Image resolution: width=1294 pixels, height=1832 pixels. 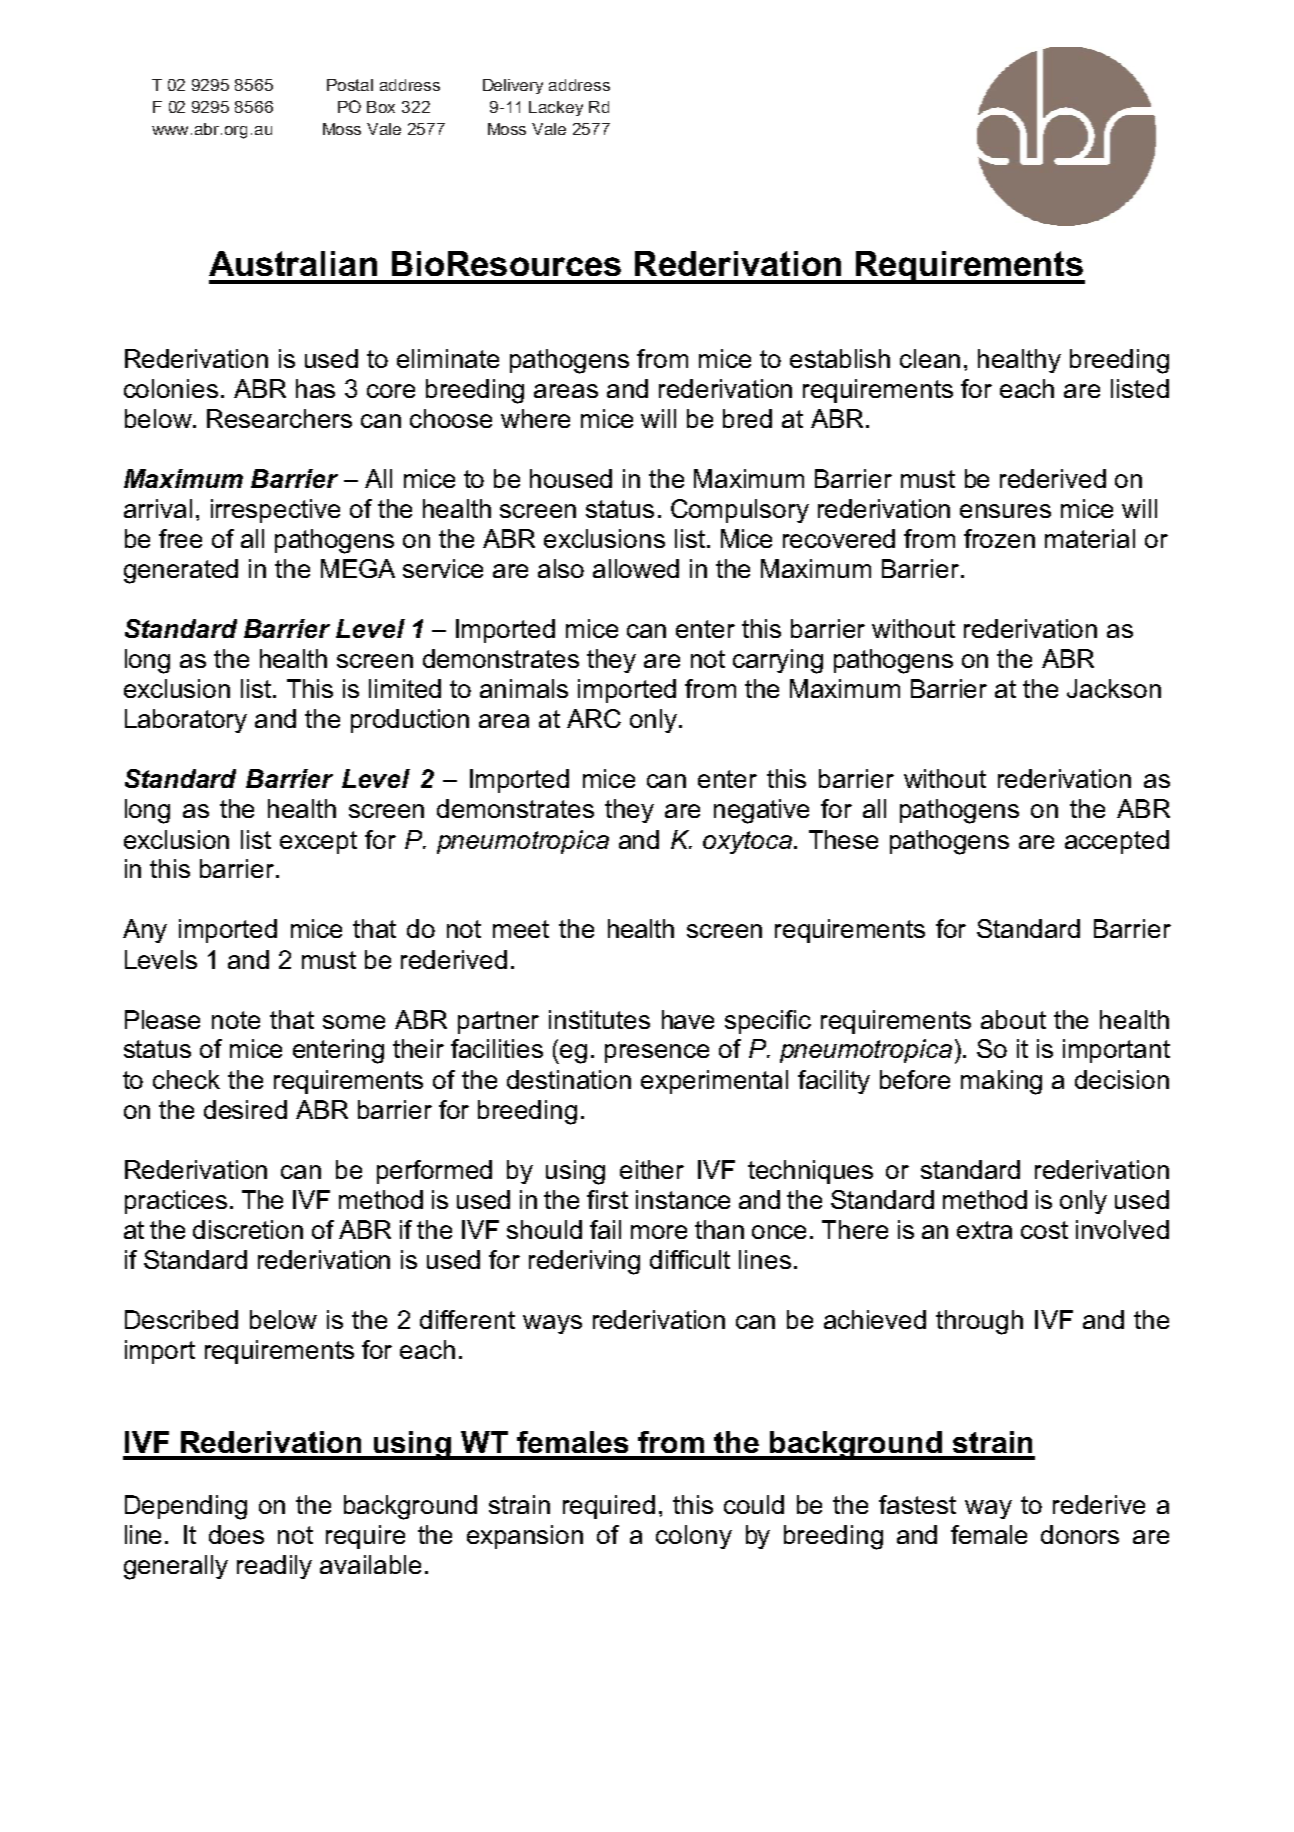 What do you see at coordinates (1117, 842) in the screenshot?
I see `accepted` at bounding box center [1117, 842].
